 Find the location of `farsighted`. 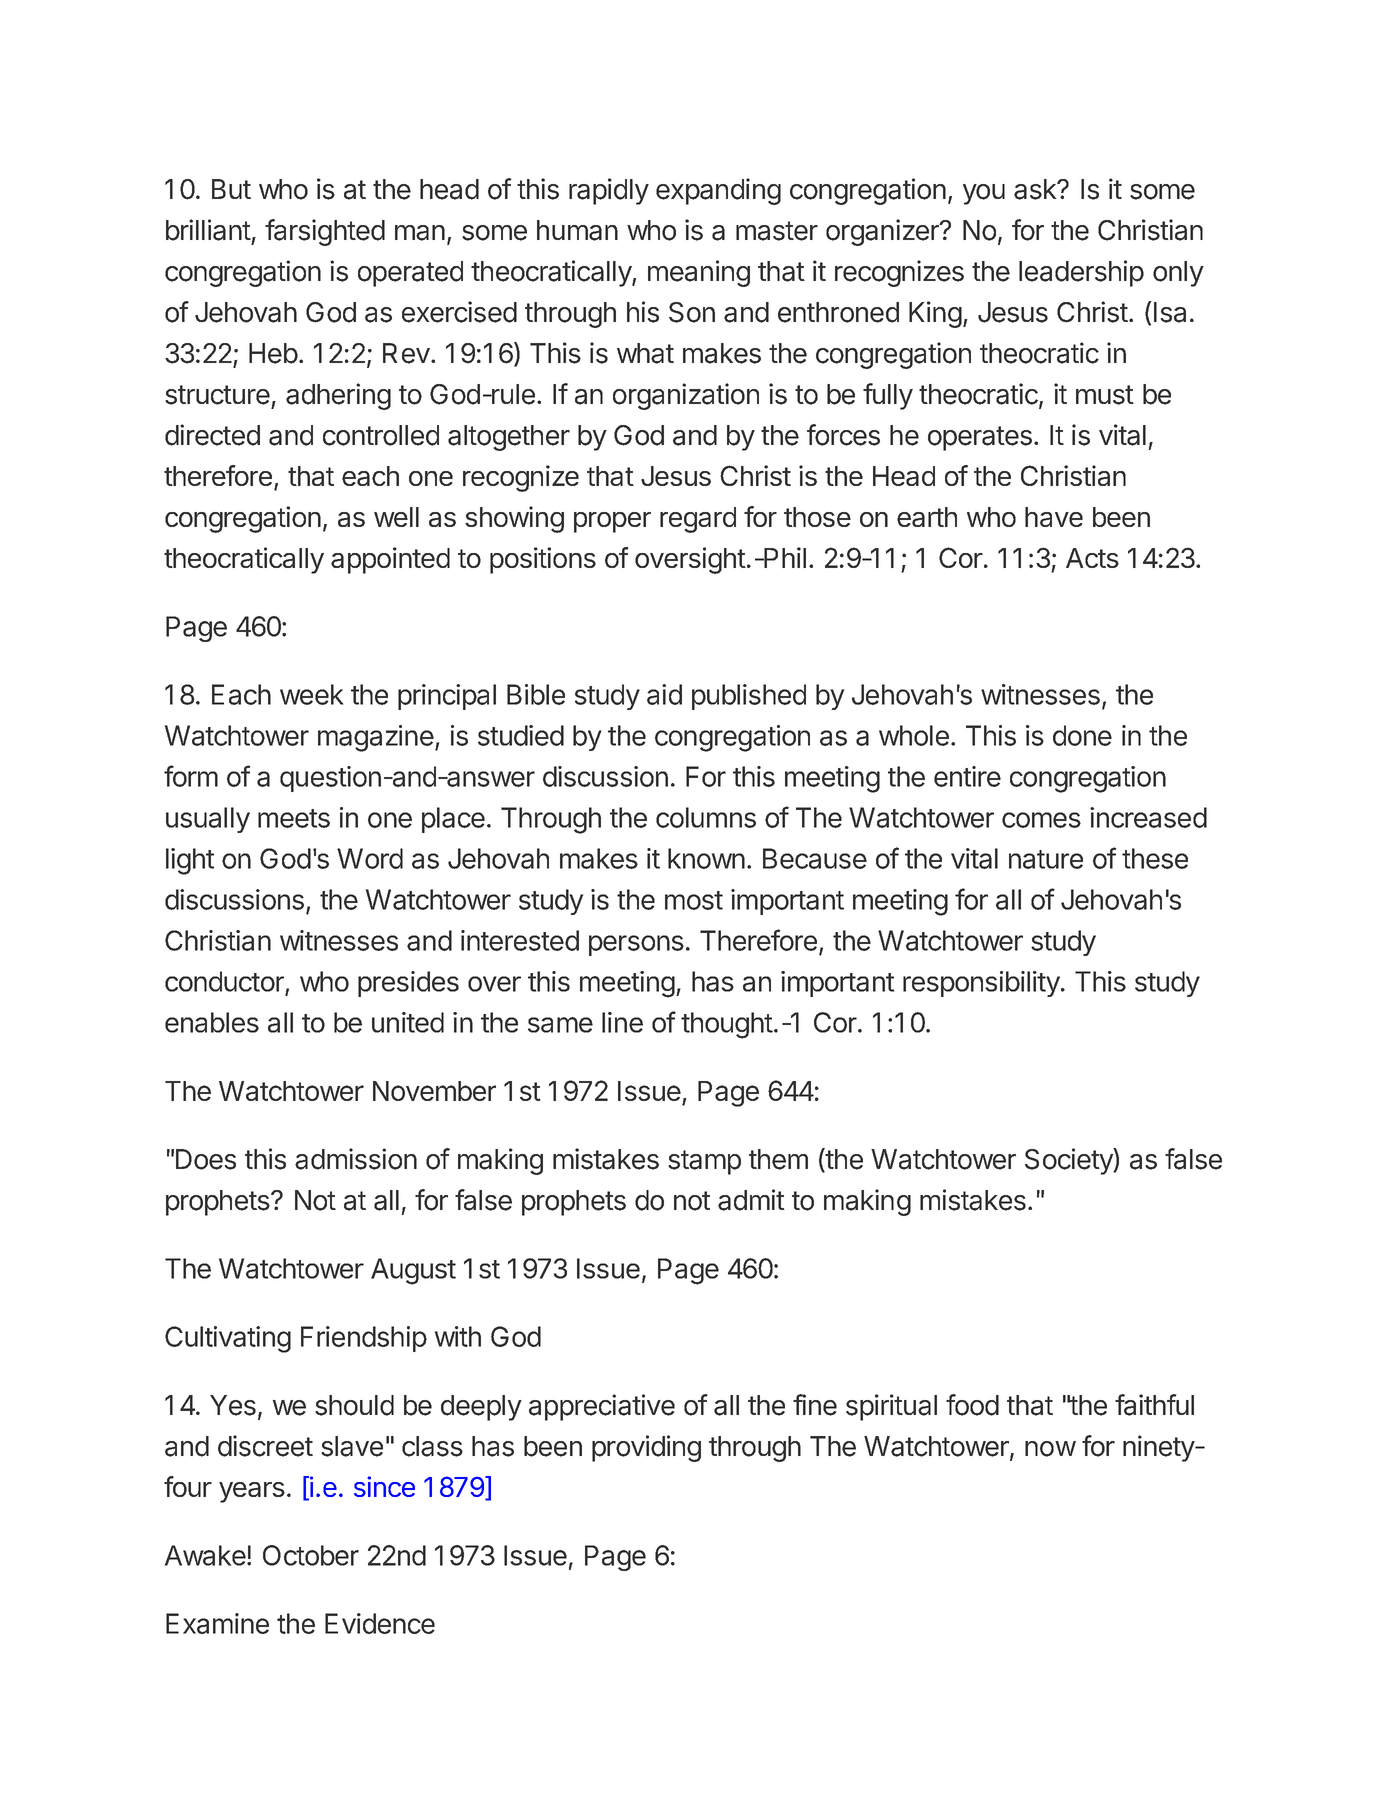

farsighted is located at coordinates (325, 232).
